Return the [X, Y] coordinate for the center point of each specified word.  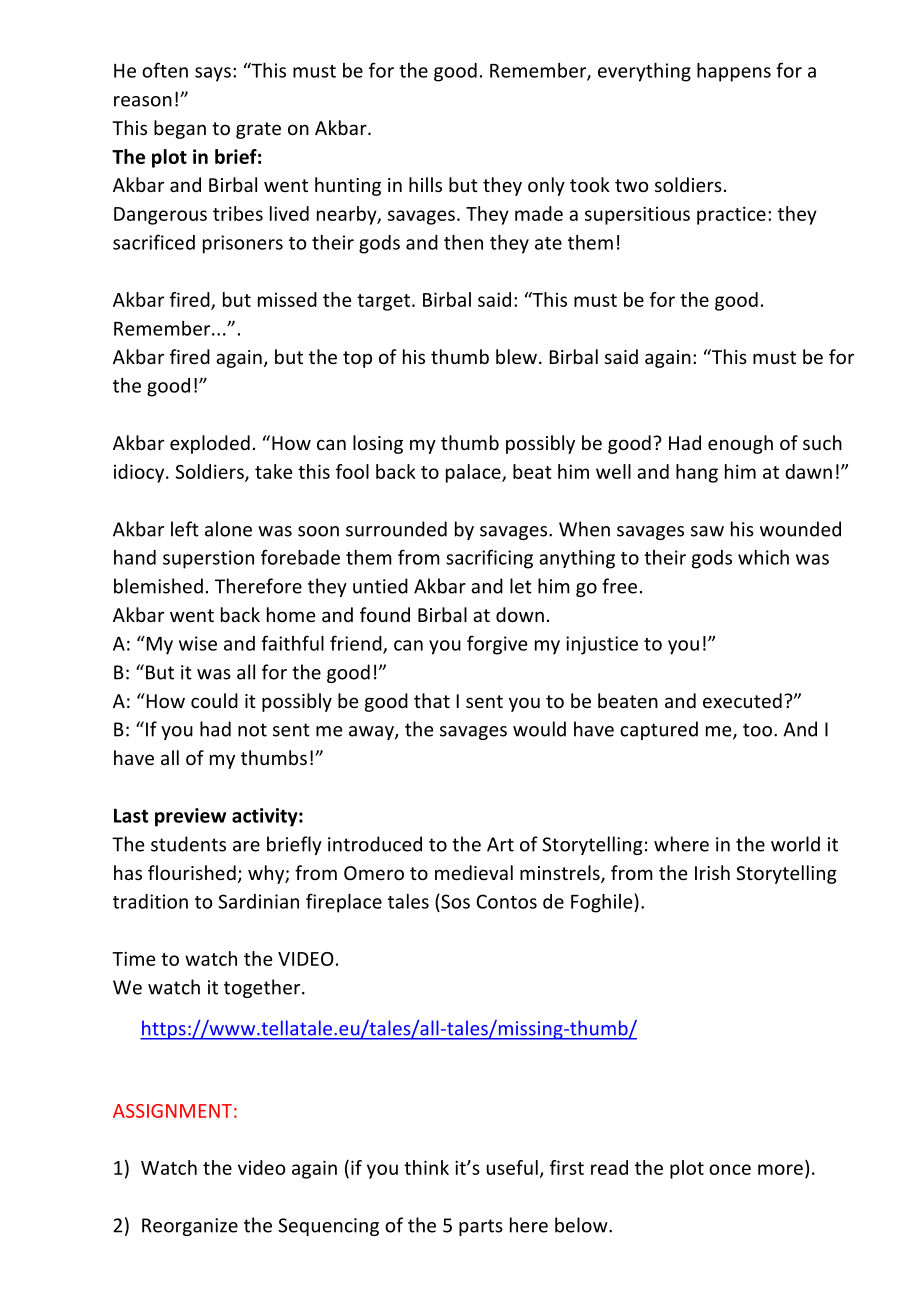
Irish [712, 872]
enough [740, 444]
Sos [454, 901]
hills [425, 184]
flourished [192, 872]
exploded [210, 444]
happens [734, 72]
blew [516, 356]
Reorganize [190, 1227]
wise [198, 643]
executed [742, 700]
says [213, 74]
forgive [497, 645]
